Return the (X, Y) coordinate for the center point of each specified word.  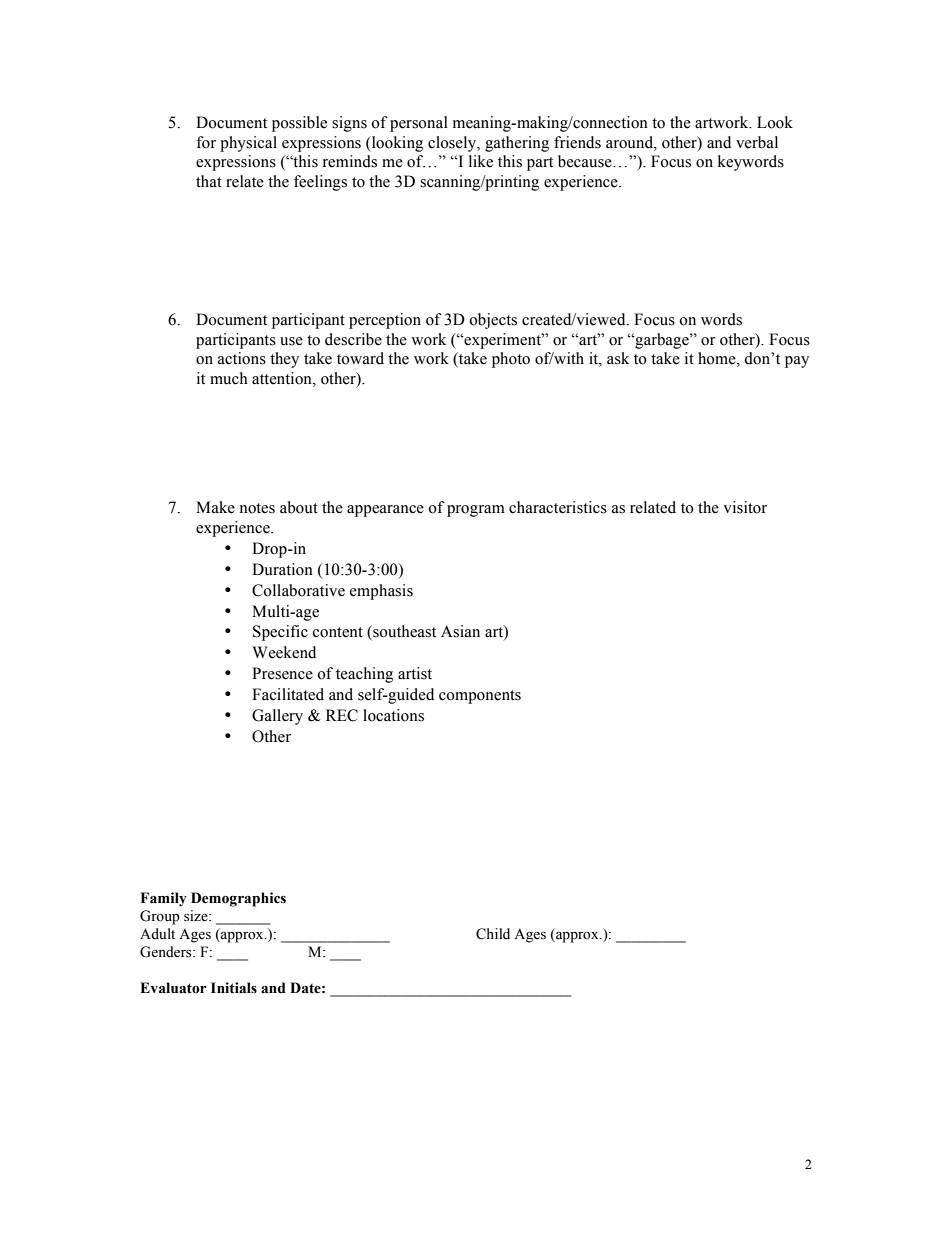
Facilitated (288, 694)
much (229, 378)
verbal (757, 142)
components (480, 697)
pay (797, 362)
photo (511, 360)
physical (248, 144)
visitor (745, 507)
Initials (234, 988)
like (481, 161)
